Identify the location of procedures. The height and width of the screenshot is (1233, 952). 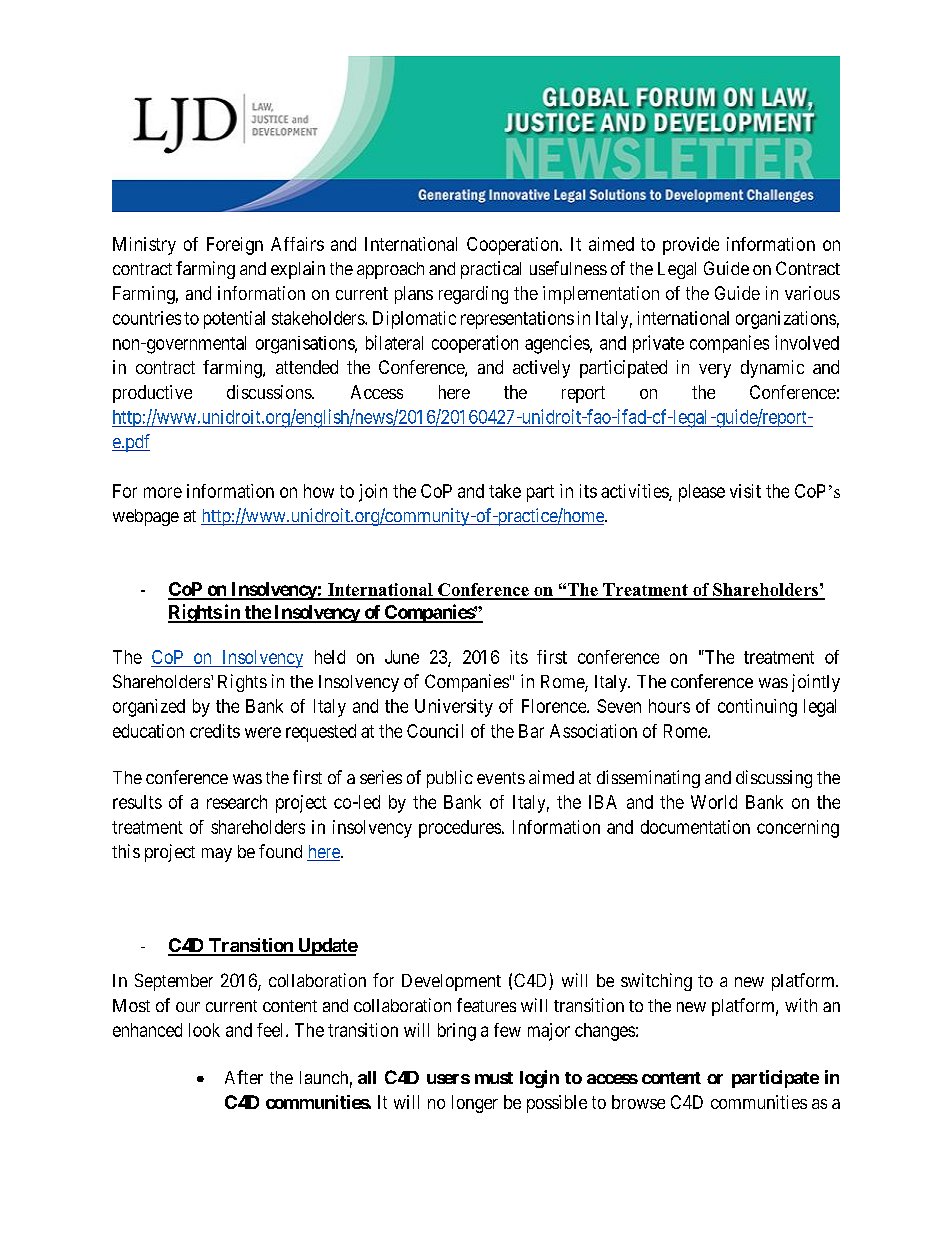
(460, 829).
